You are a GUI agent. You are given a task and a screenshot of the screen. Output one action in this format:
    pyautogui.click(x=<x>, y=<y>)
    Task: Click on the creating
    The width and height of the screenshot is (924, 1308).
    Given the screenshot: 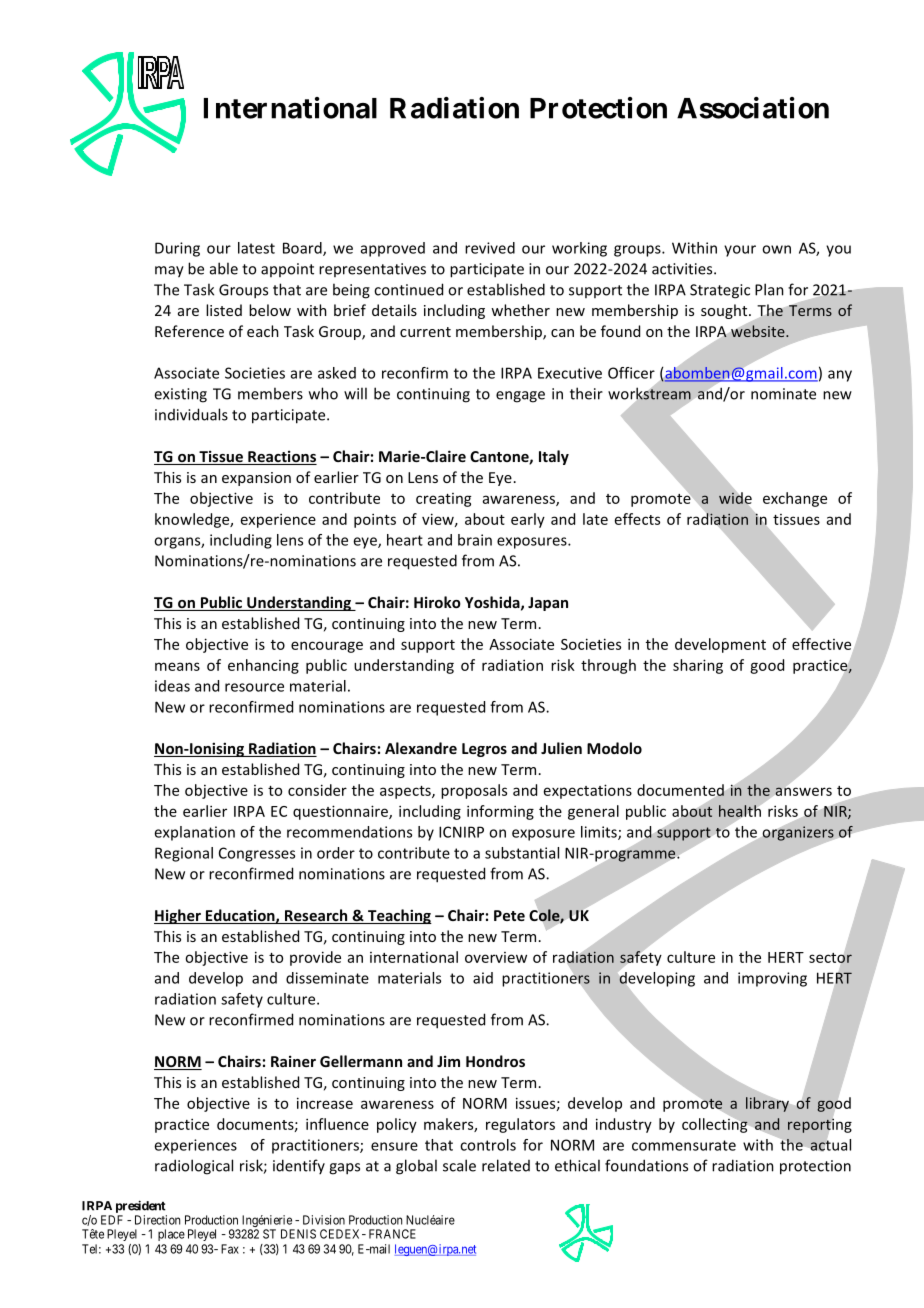 What is the action you would take?
    pyautogui.click(x=444, y=500)
